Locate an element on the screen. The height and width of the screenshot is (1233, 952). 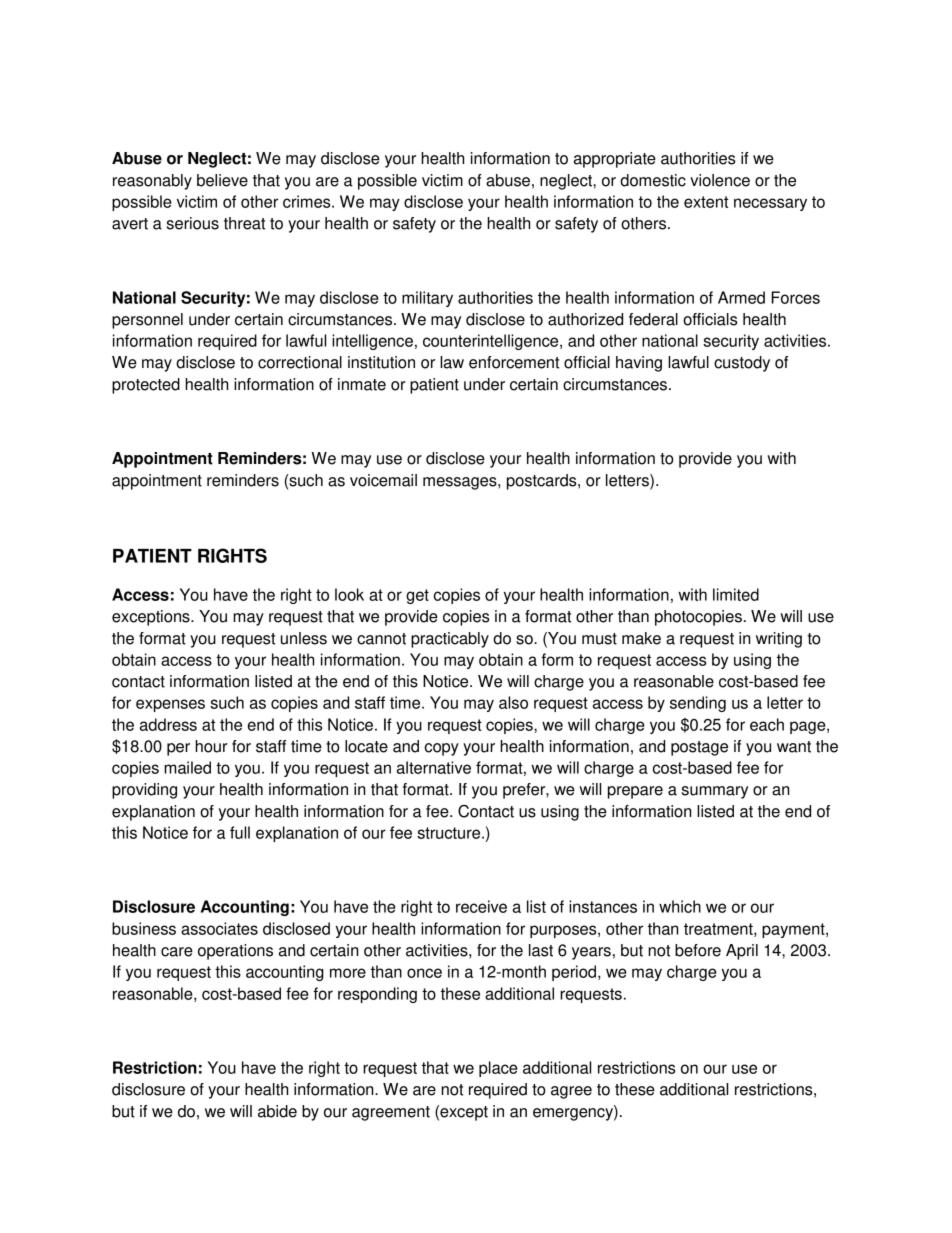
crimes is located at coordinates (308, 201).
